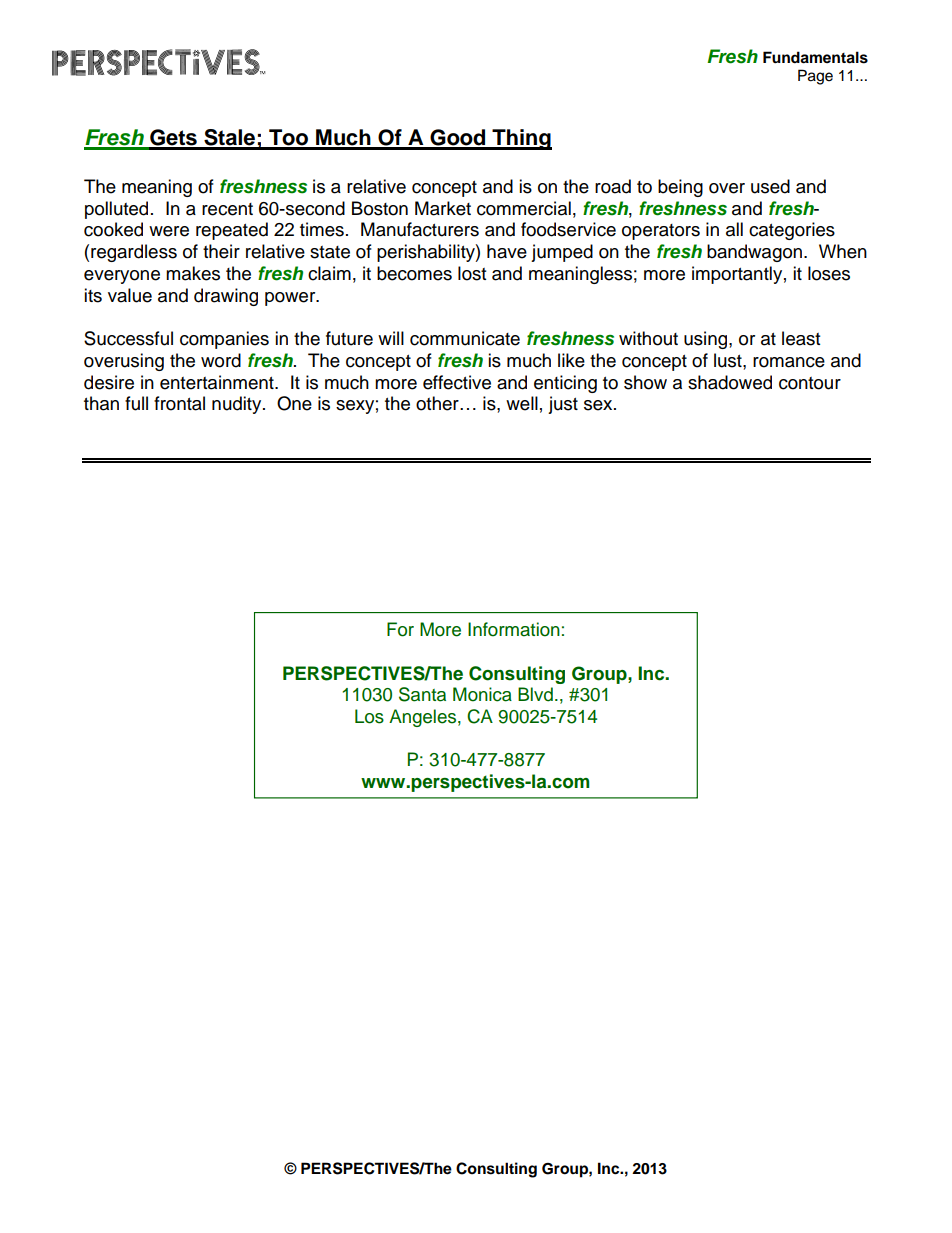 Image resolution: width=952 pixels, height=1233 pixels. Describe the element at coordinates (730, 382) in the screenshot. I see `shadowed` at that location.
